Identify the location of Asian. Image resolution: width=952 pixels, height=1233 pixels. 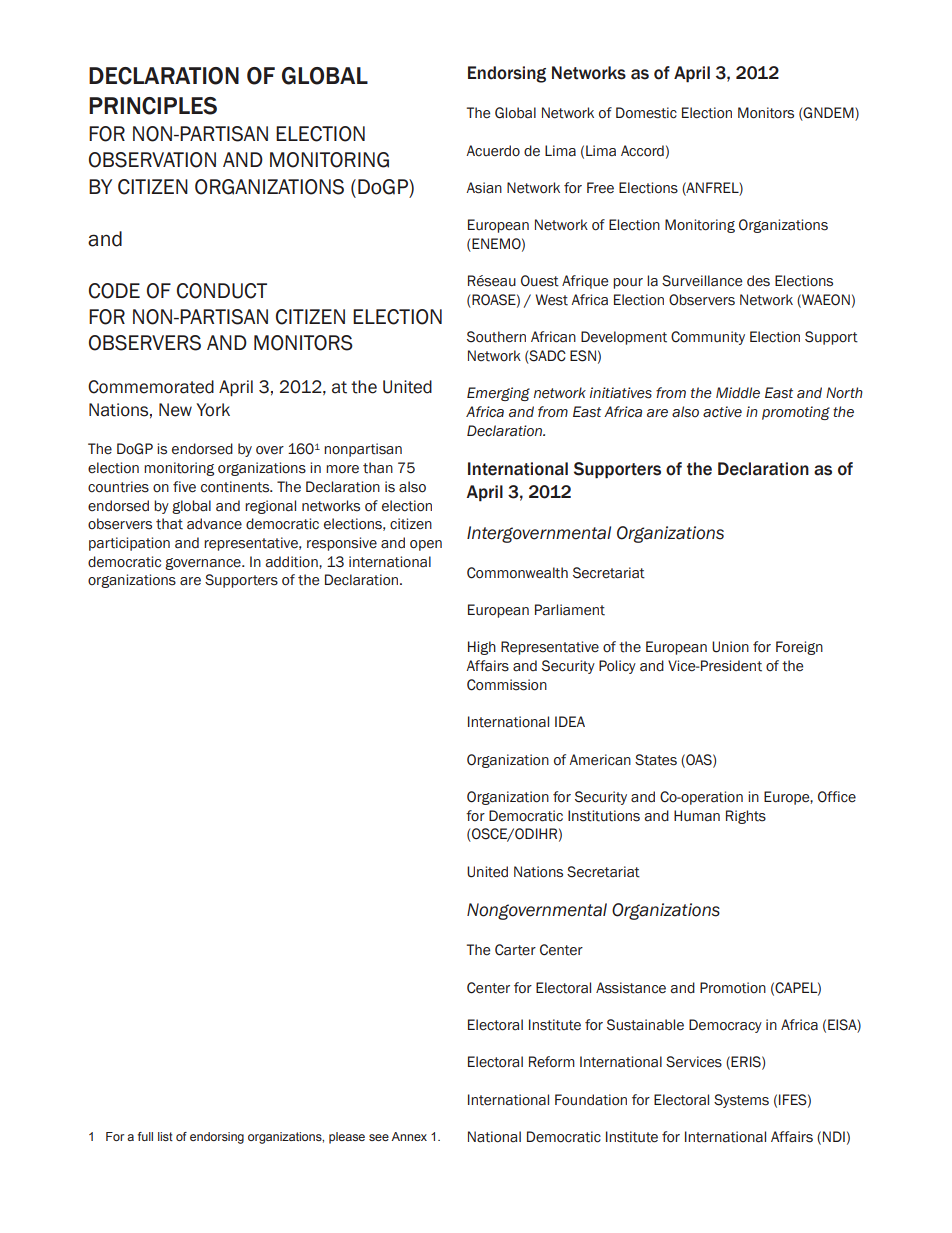
(484, 188).
